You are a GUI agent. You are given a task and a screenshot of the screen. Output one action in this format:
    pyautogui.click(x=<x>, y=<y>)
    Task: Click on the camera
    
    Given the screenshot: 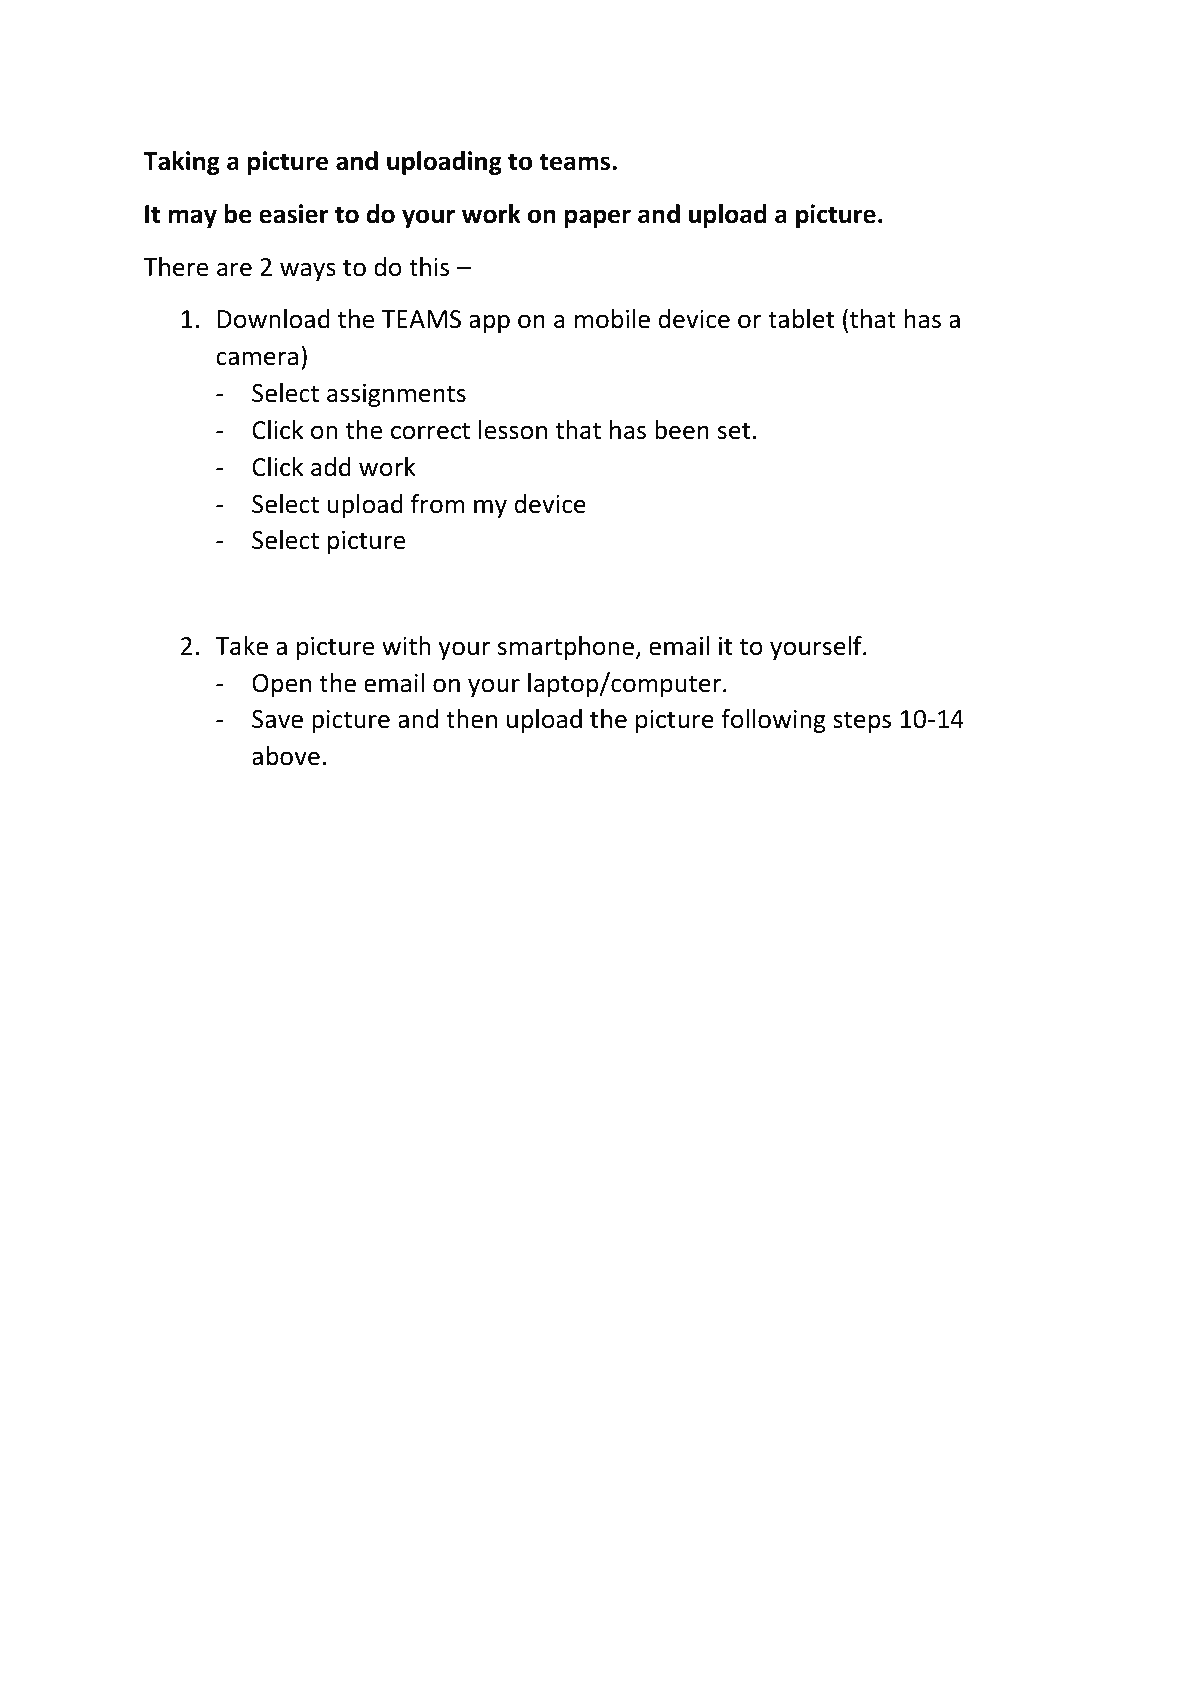 What is the action you would take?
    pyautogui.click(x=257, y=358)
